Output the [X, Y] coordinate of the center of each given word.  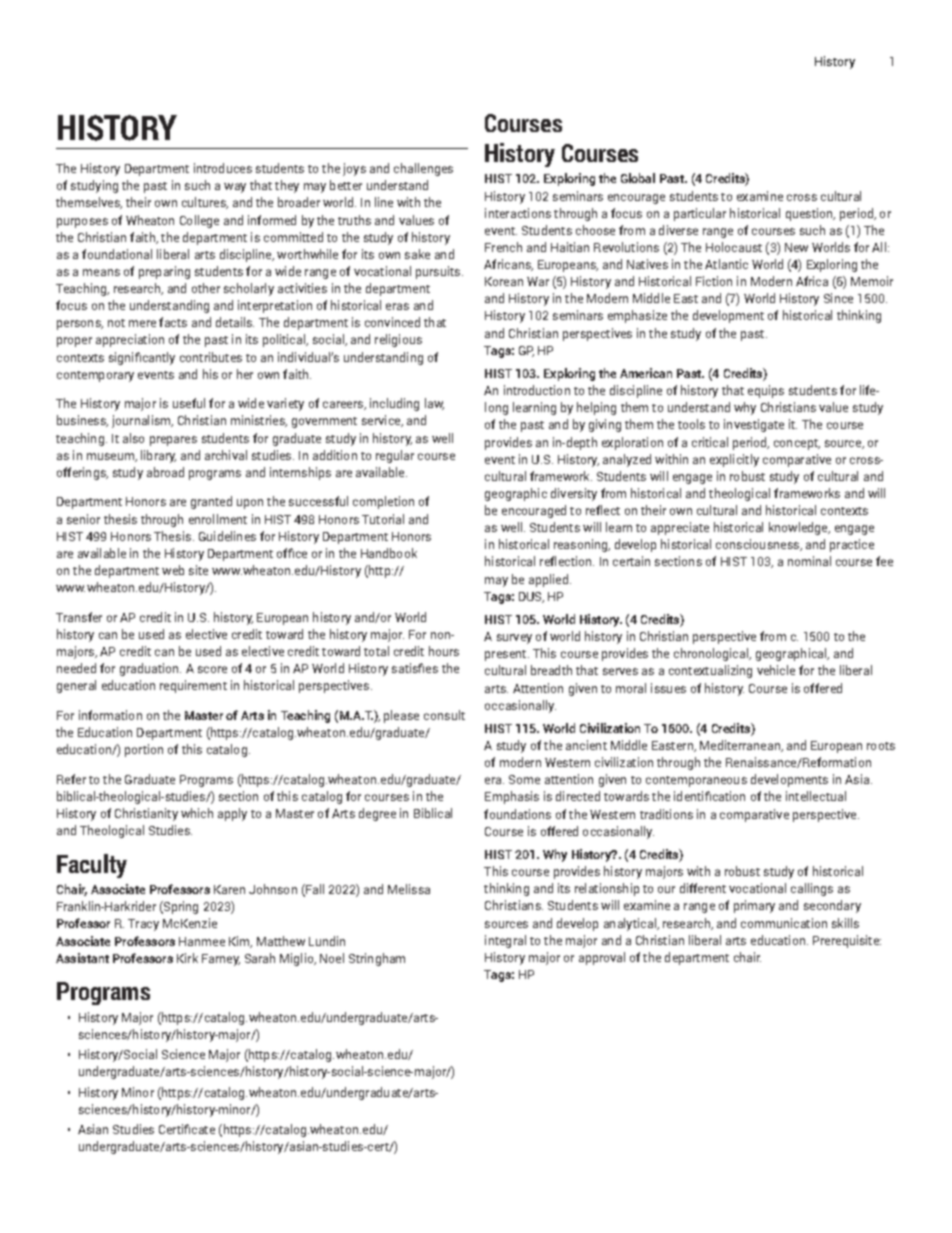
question [810, 214]
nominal [809, 561]
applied [548, 580]
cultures [205, 203]
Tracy [143, 925]
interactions [518, 213]
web [173, 570]
